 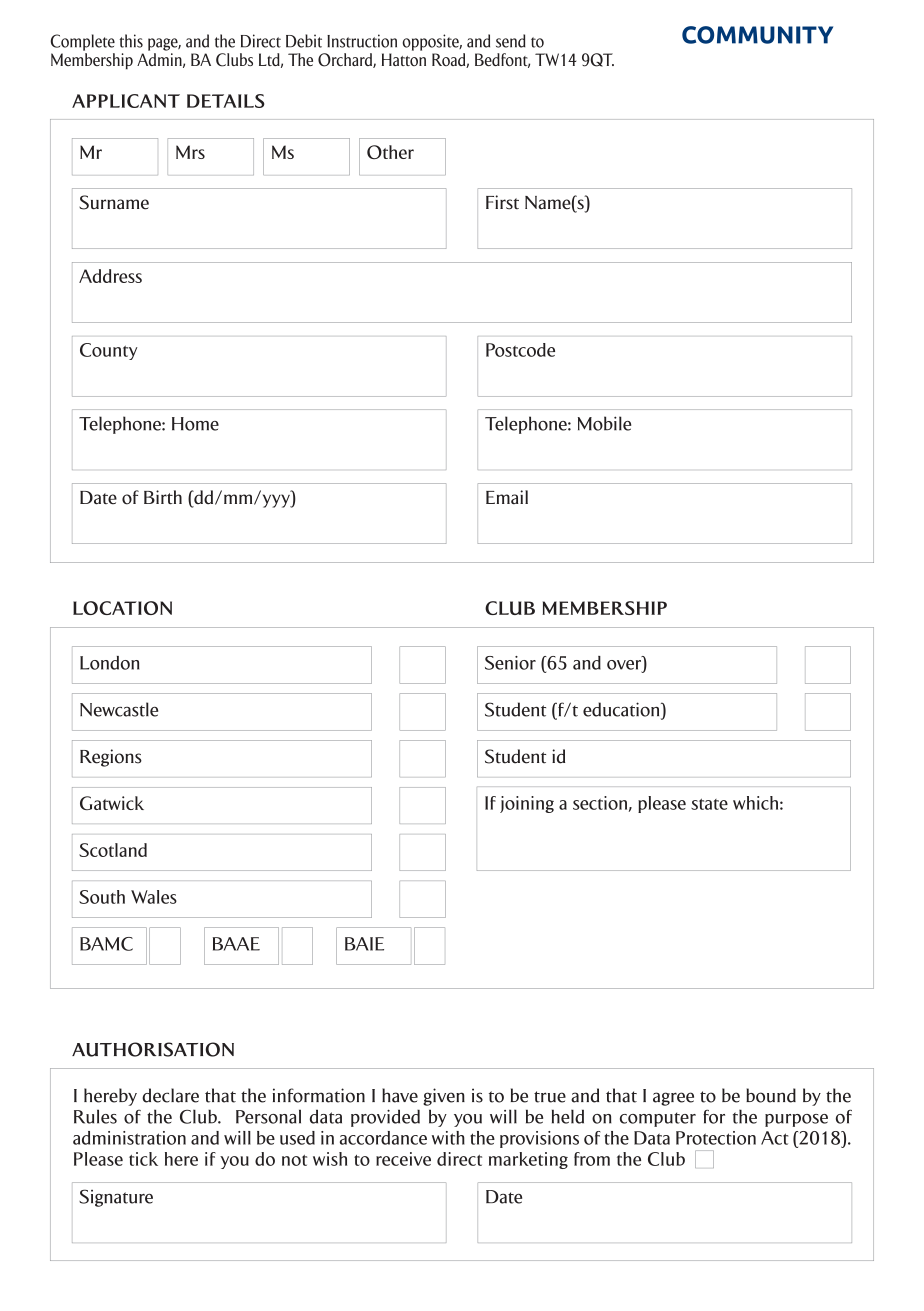 I want to click on Mobile, so click(x=604, y=423).
